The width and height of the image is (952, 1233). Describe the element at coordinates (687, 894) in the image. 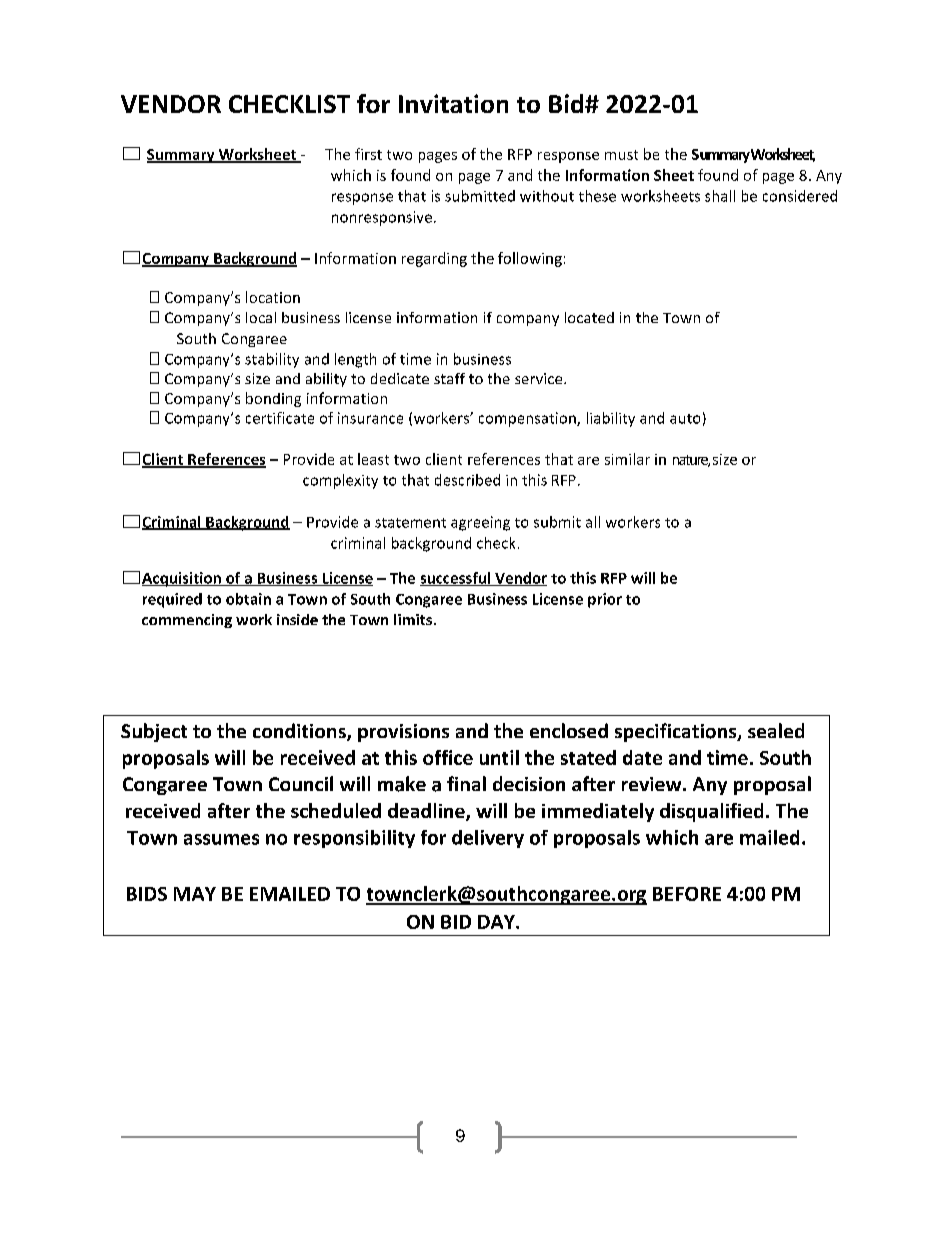

I see `BEFORE` at that location.
